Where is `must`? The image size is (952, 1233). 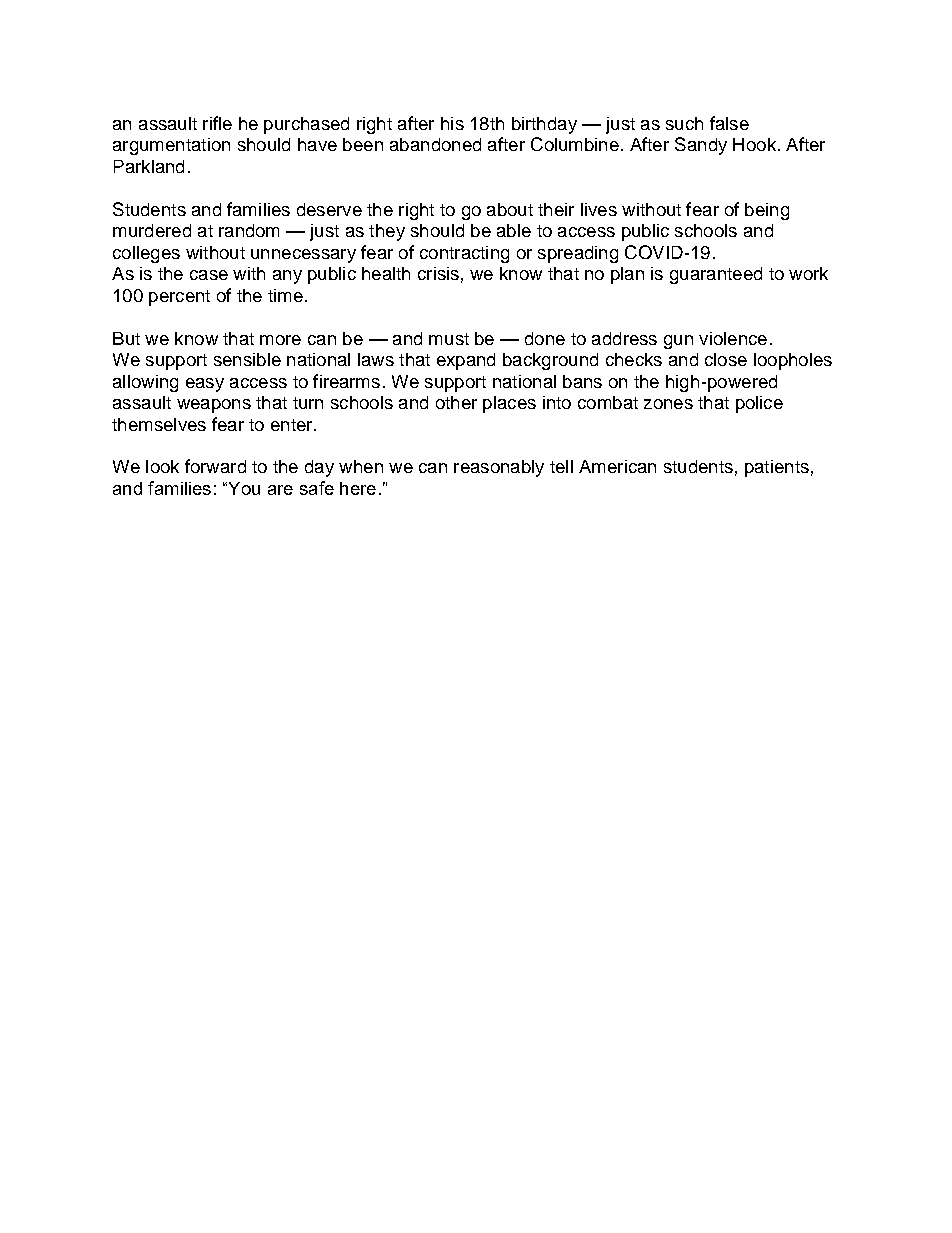 must is located at coordinates (449, 339).
